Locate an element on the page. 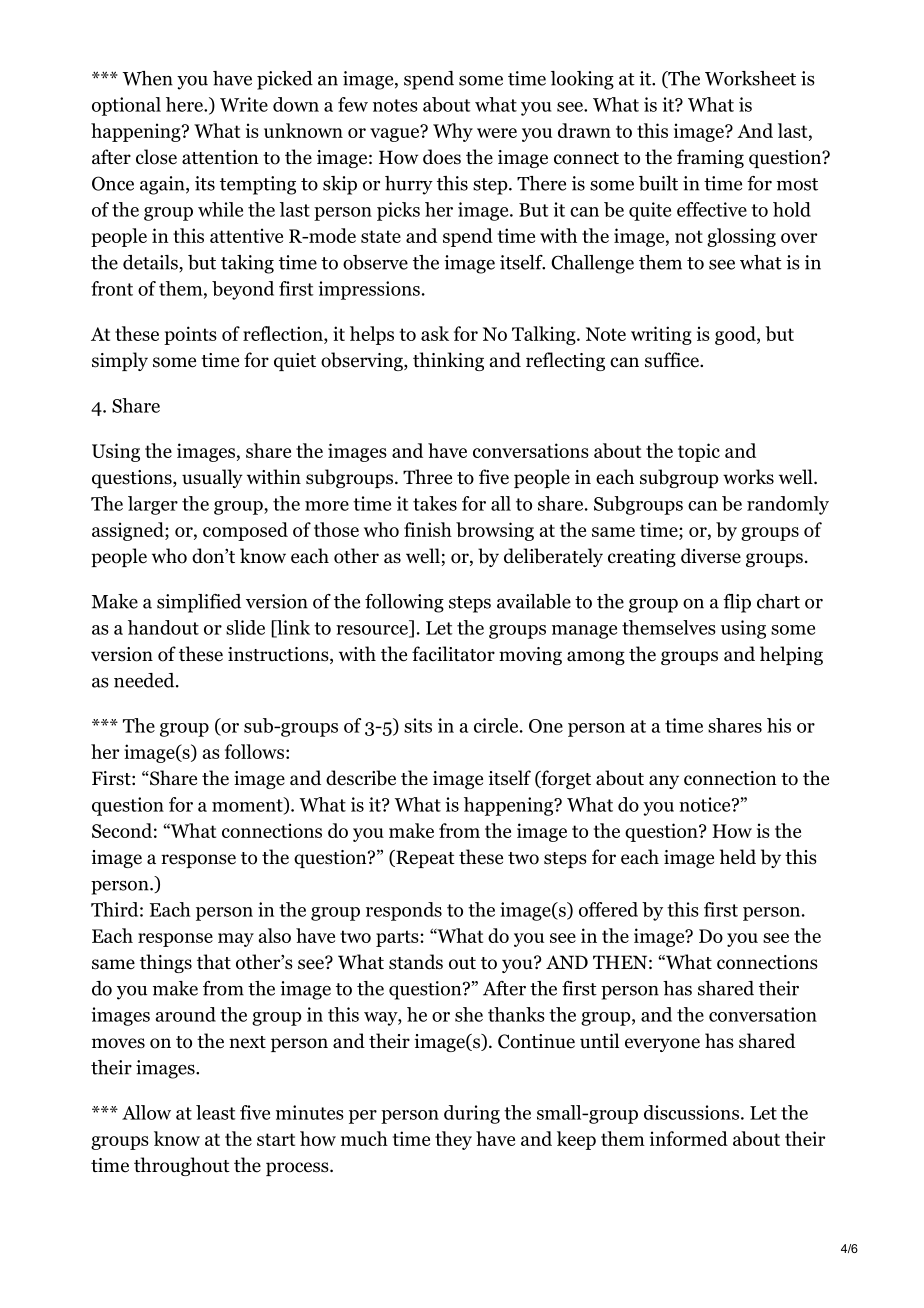 This document has width=924, height=1308. any is located at coordinates (664, 782).
